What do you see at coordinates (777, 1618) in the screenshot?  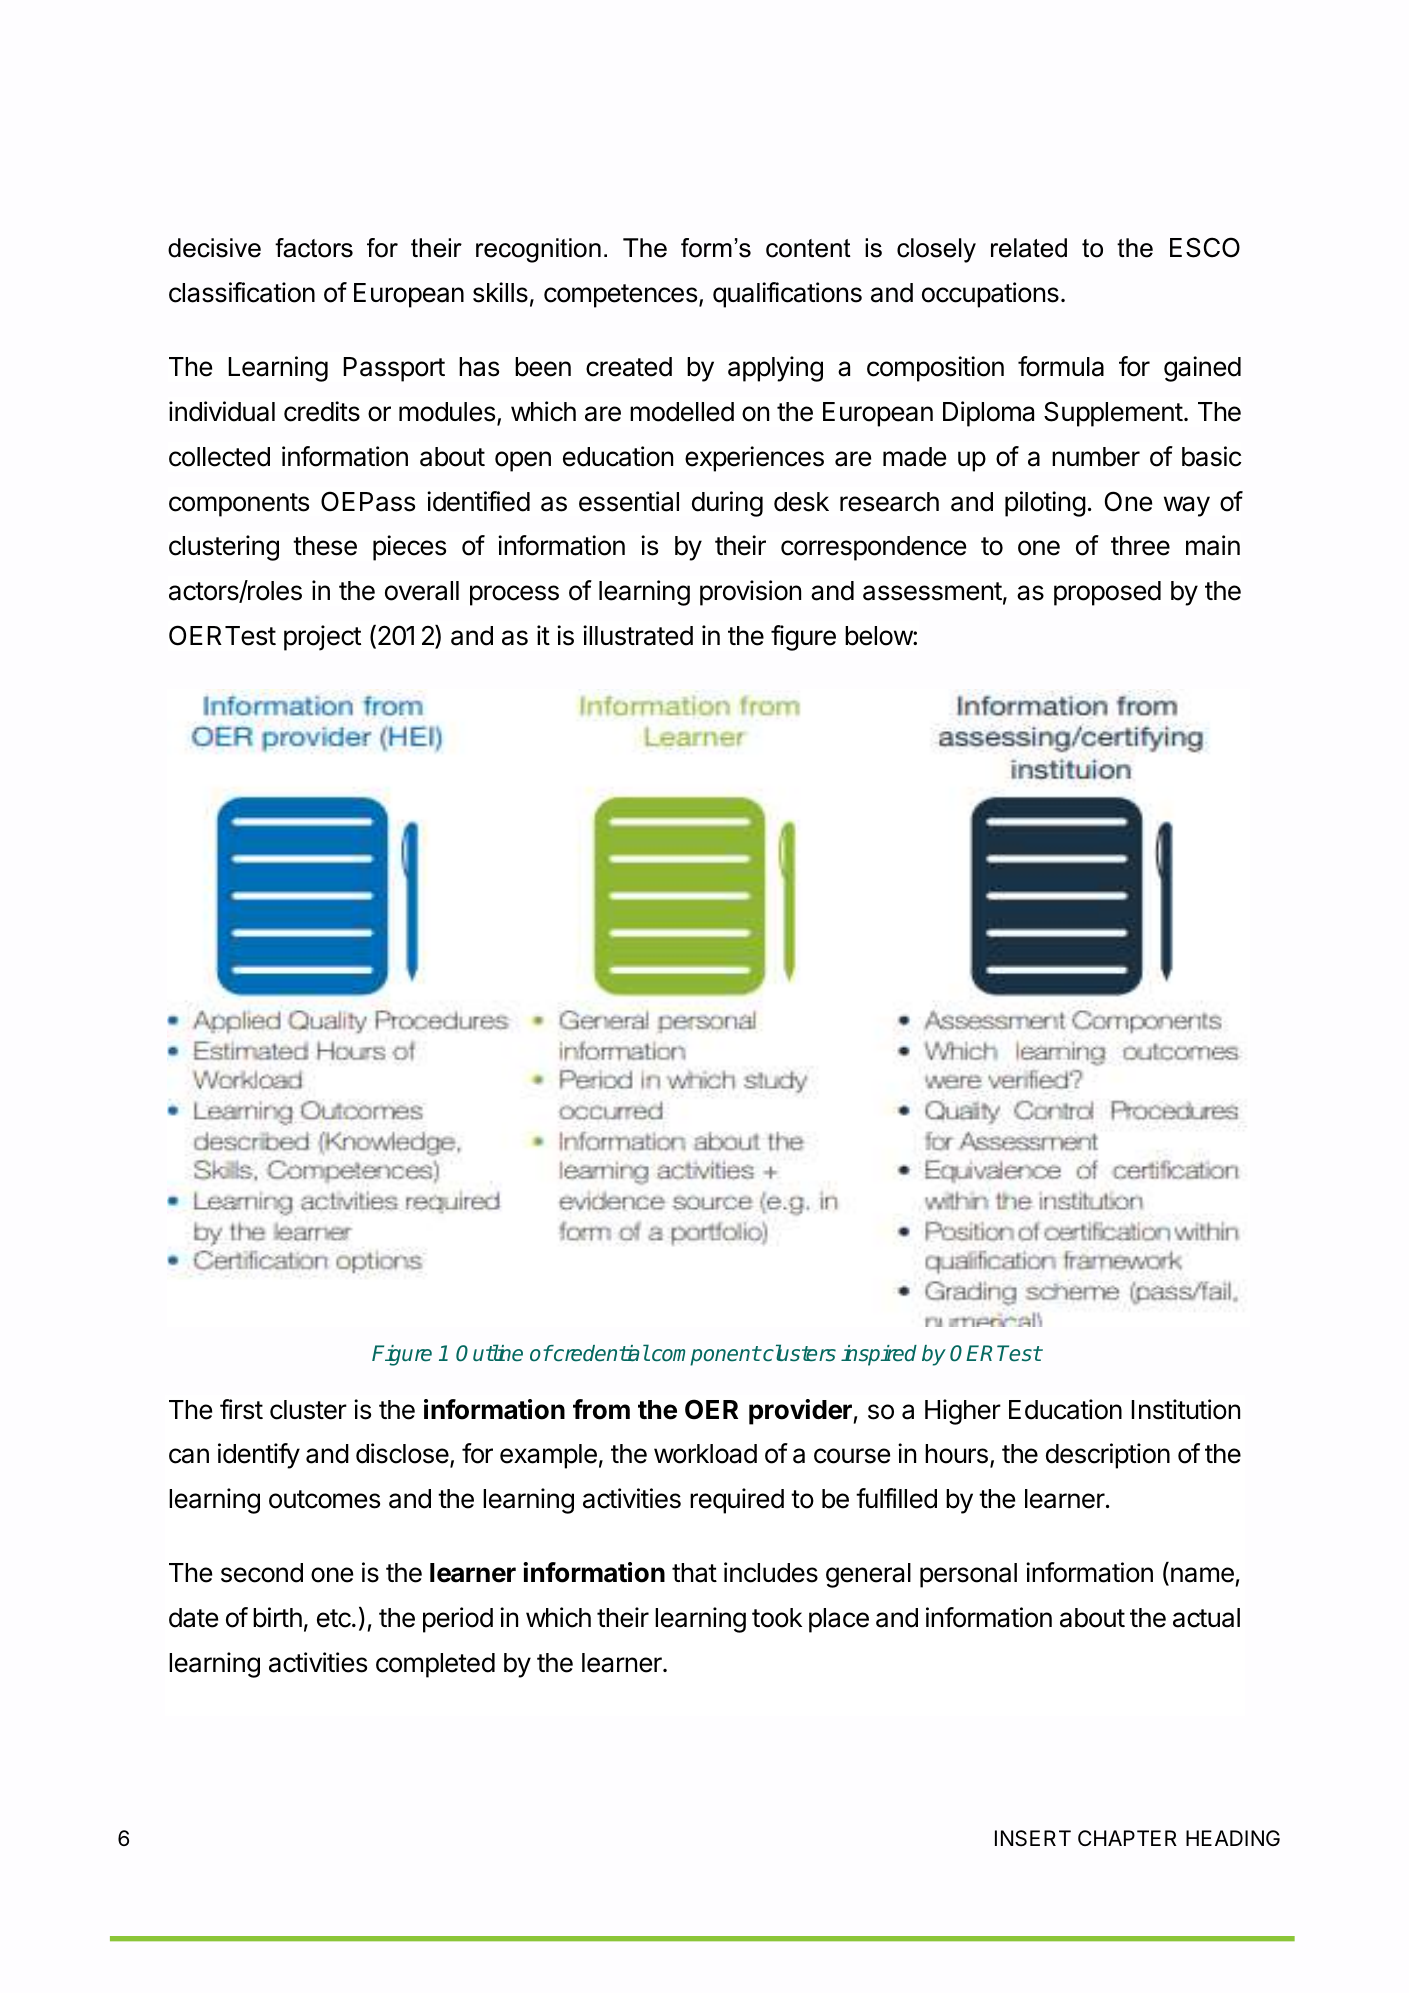 I see `took` at bounding box center [777, 1618].
